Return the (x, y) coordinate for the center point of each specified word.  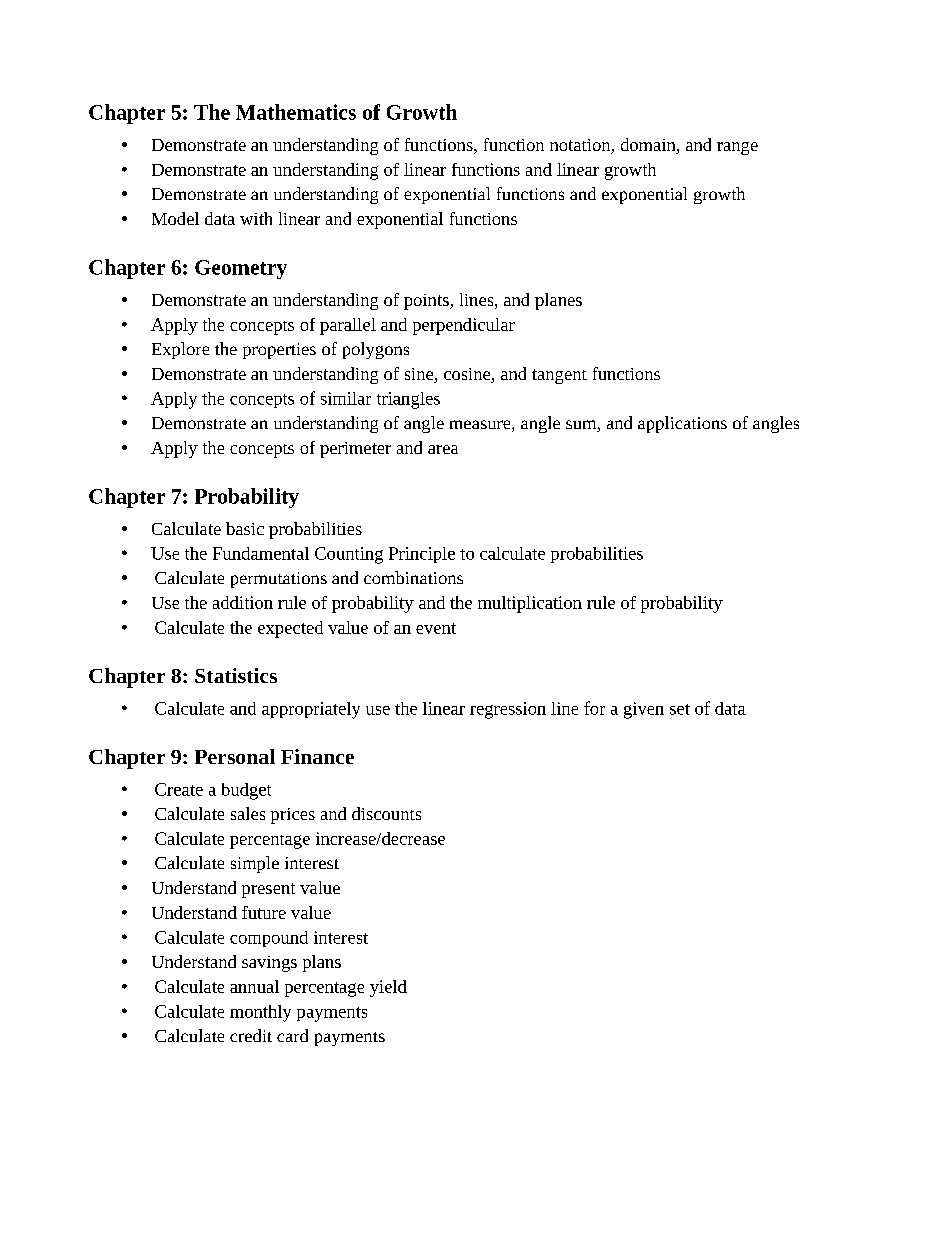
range (737, 148)
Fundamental (261, 553)
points (427, 302)
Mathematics (296, 112)
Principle (422, 555)
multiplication (530, 604)
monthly (260, 1013)
